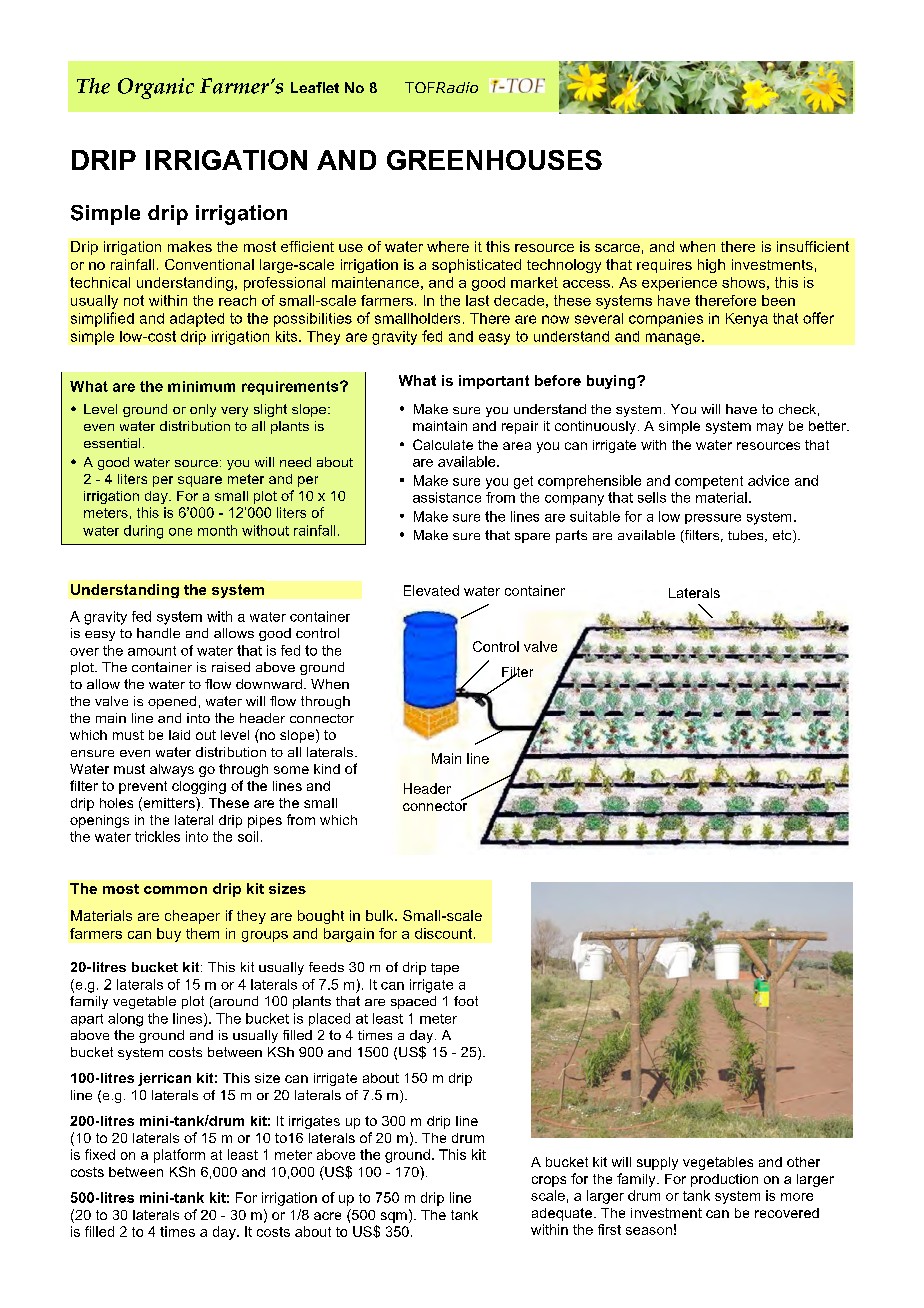 Image resolution: width=924 pixels, height=1308 pixels. I want to click on Organic, so click(156, 88).
